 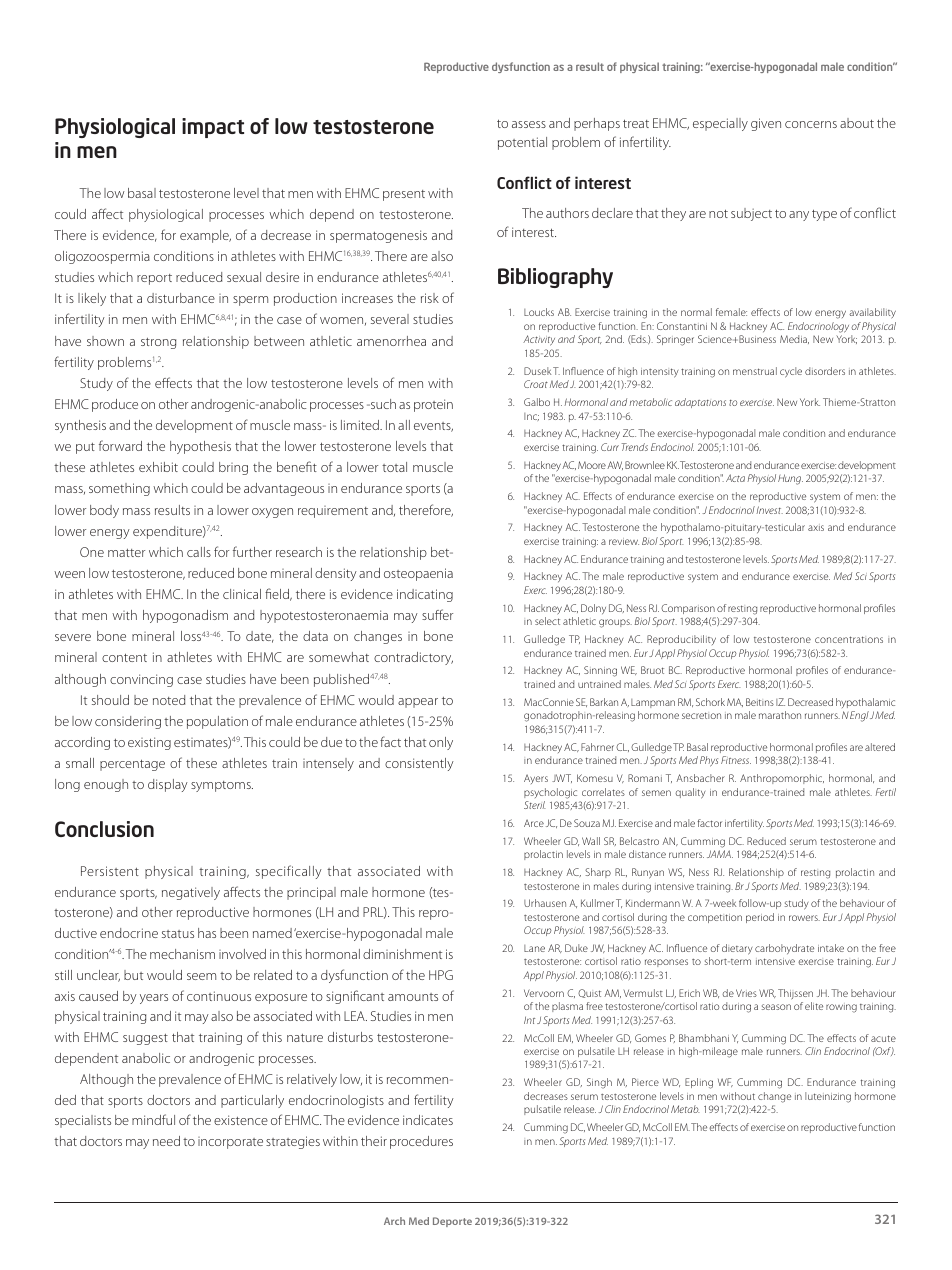 I want to click on impact, so click(x=213, y=128).
